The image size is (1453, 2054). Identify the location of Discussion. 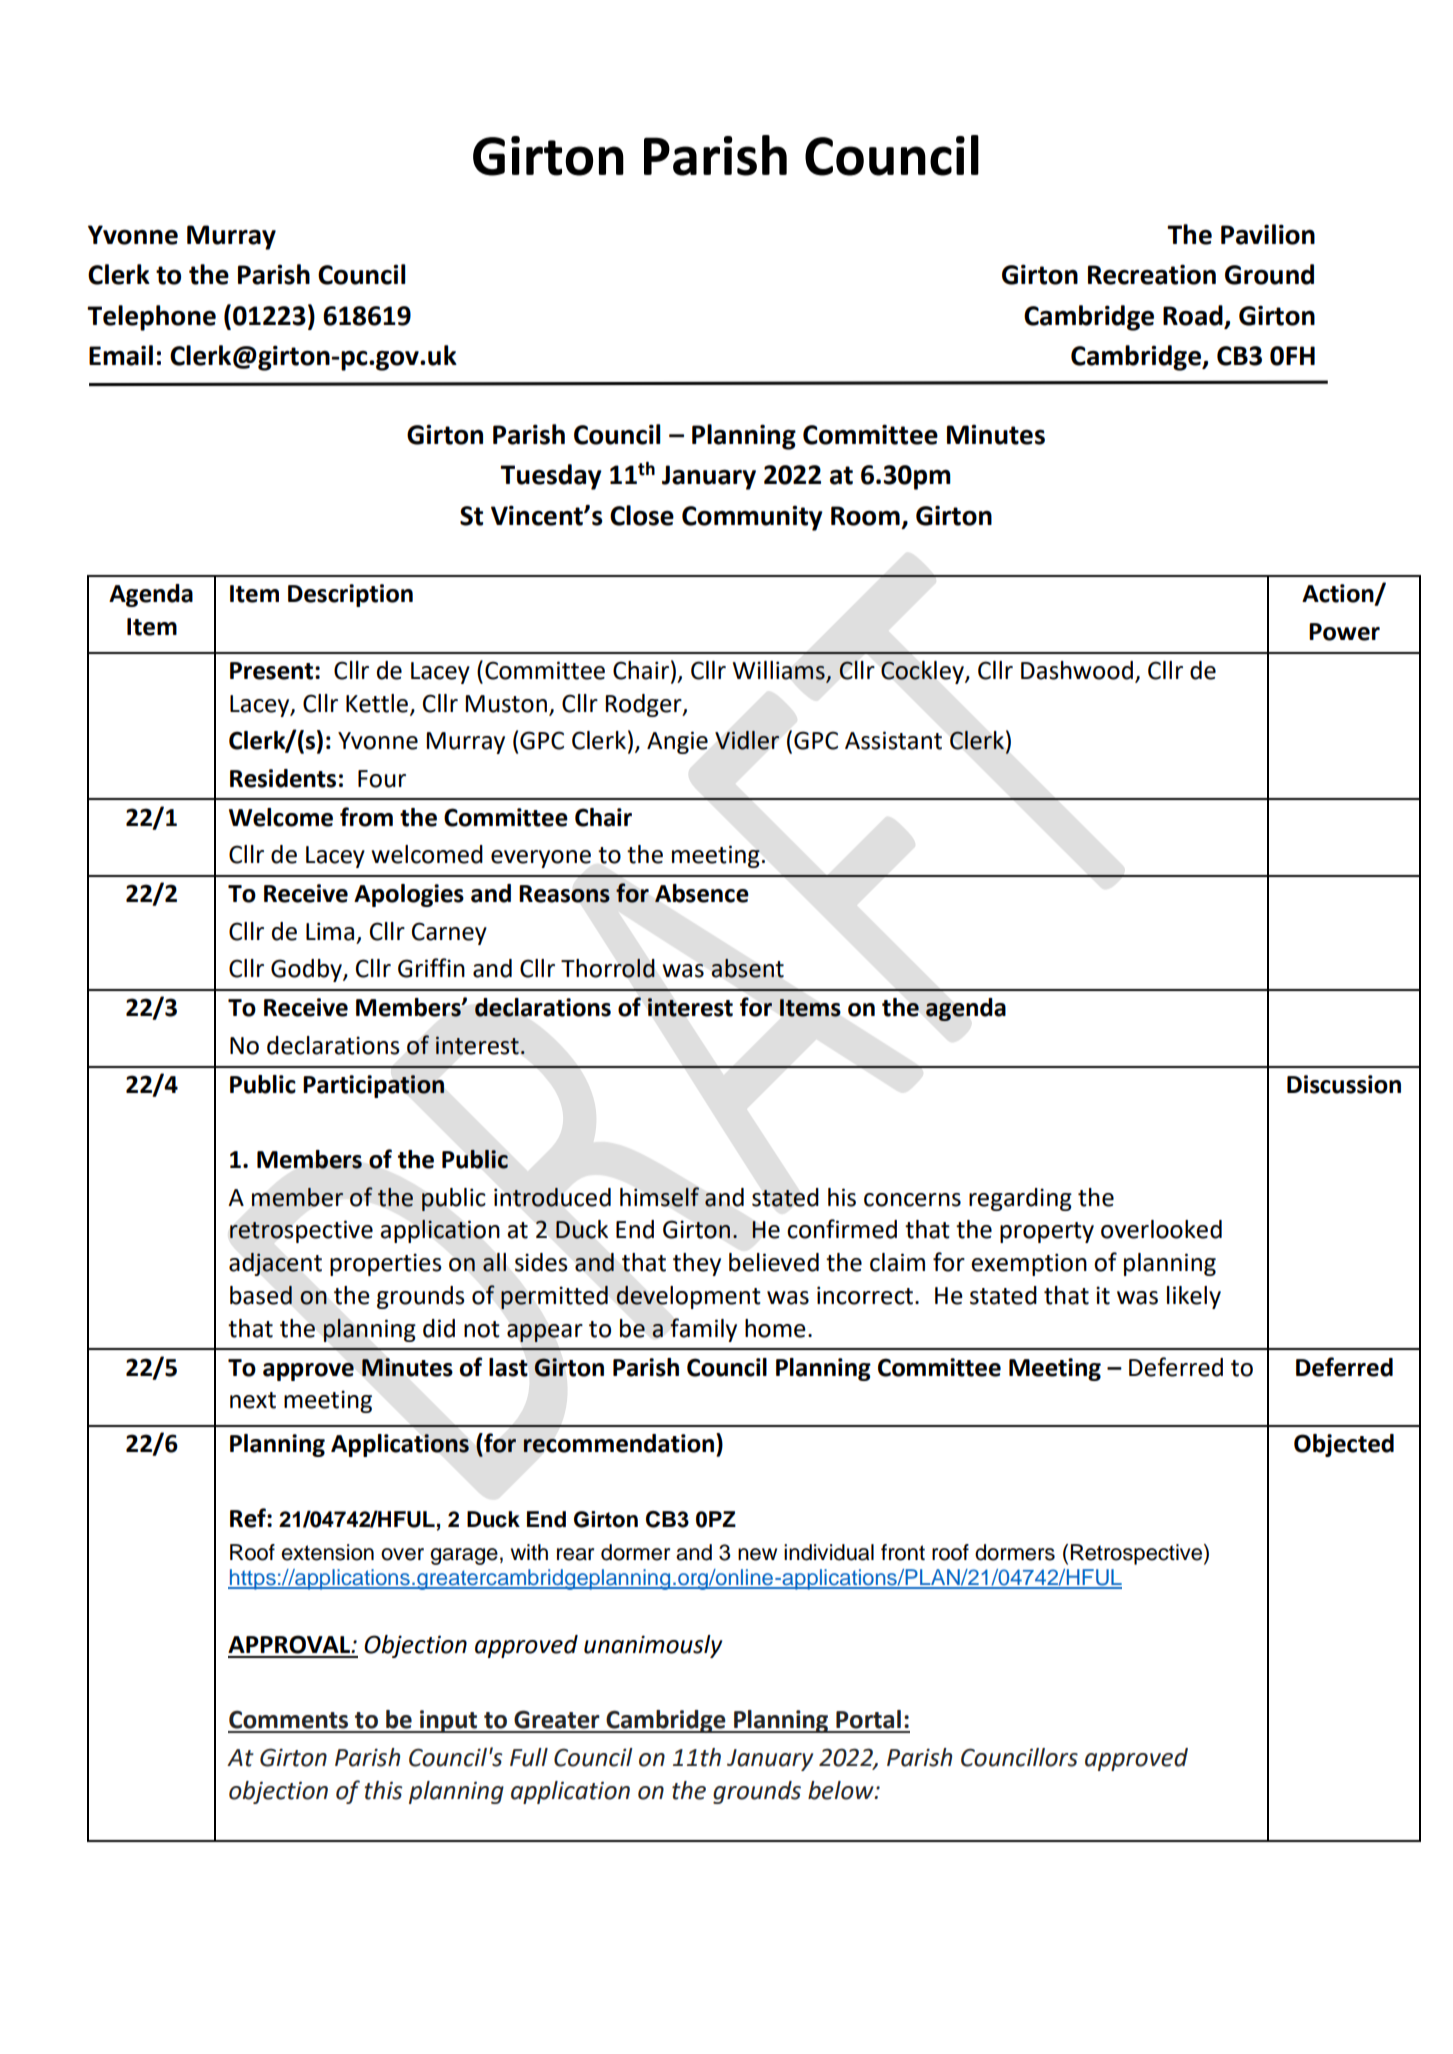
(1344, 1084).
